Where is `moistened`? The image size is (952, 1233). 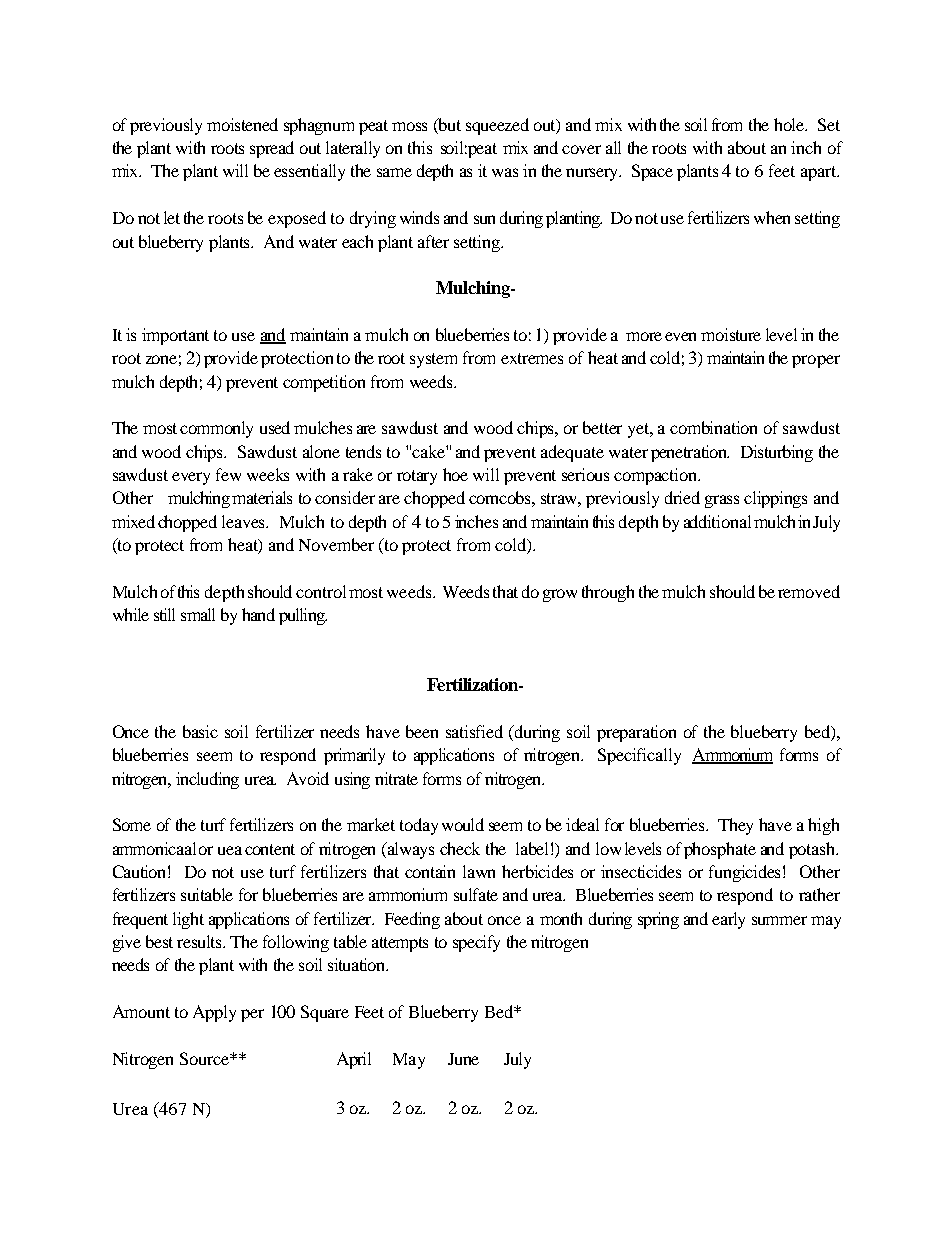 moistened is located at coordinates (242, 124).
